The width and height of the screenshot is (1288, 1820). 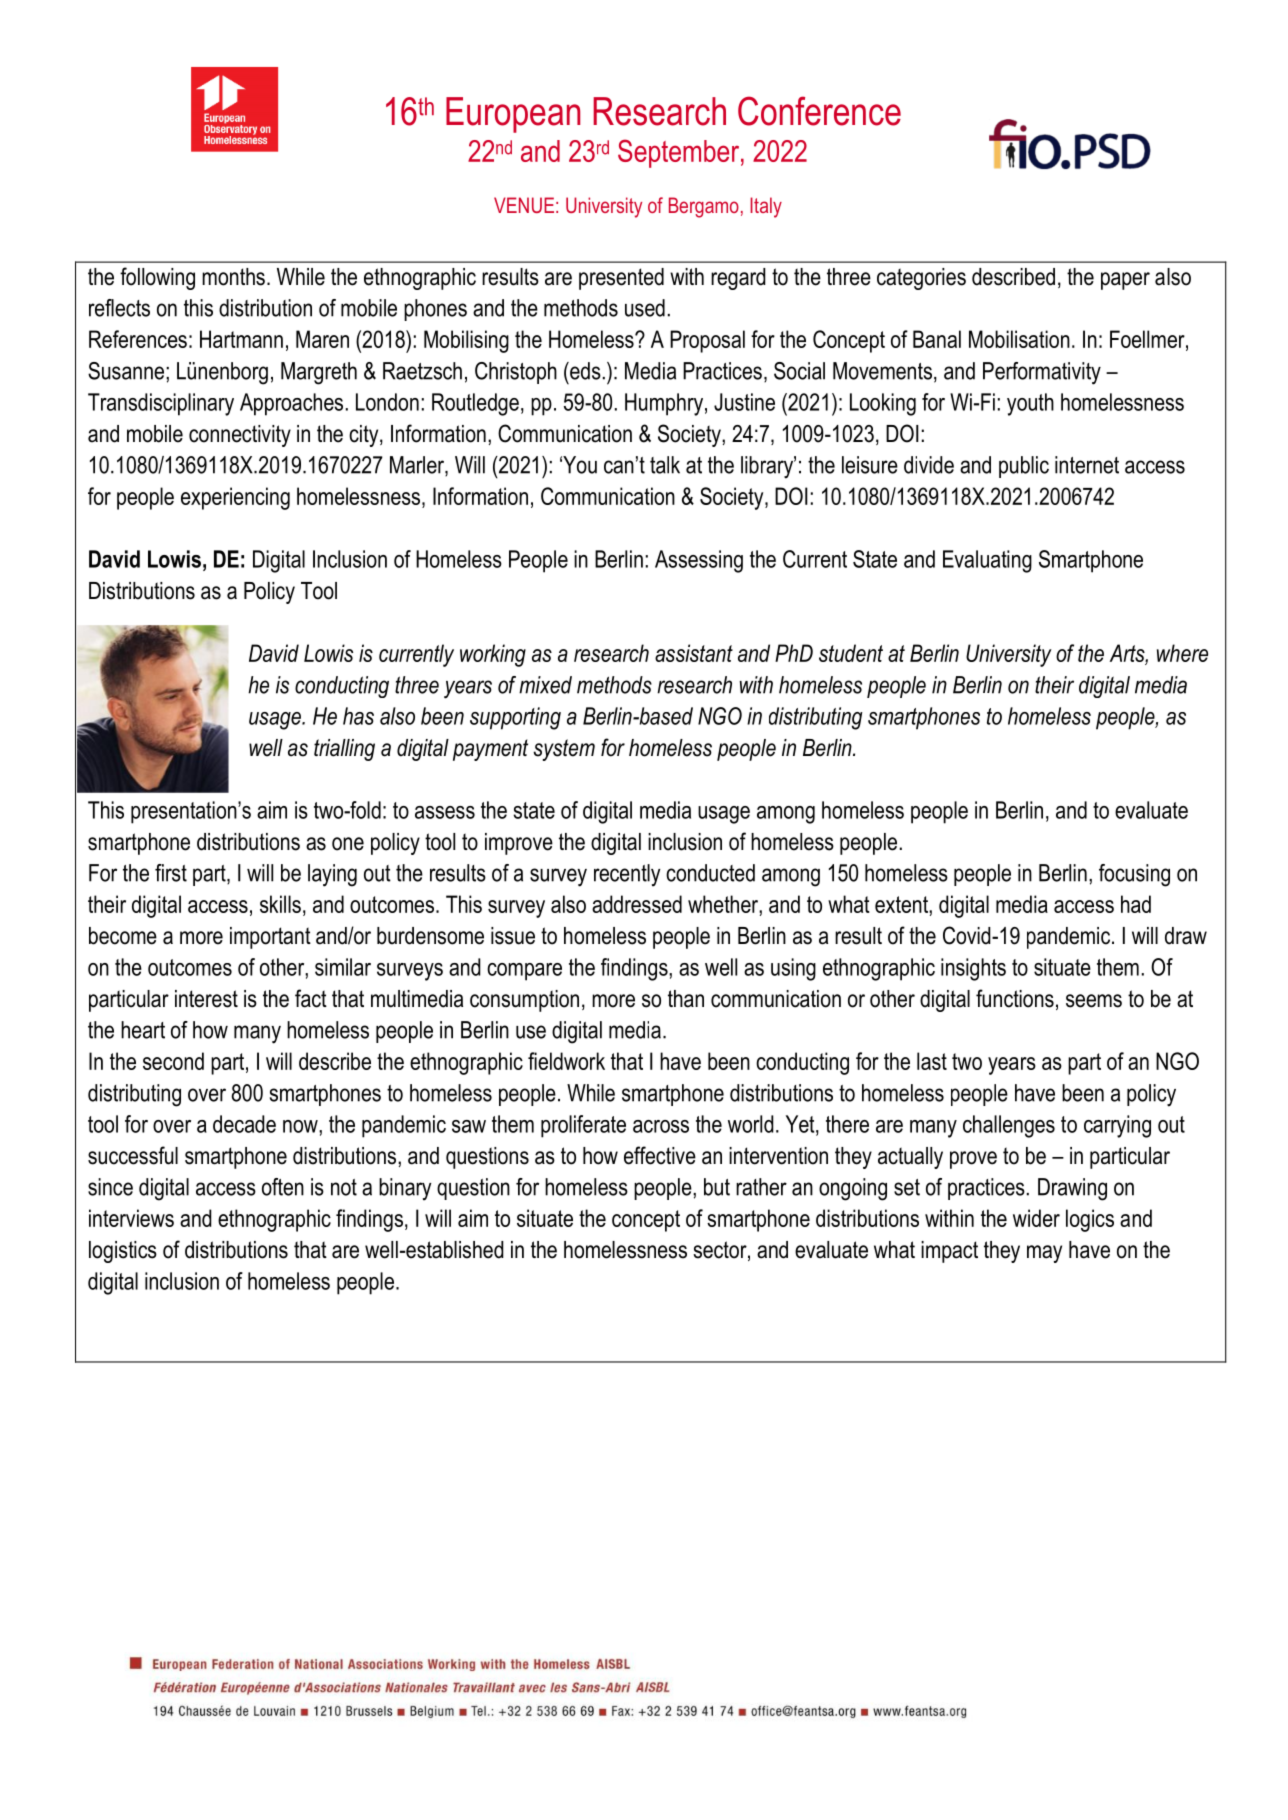 What do you see at coordinates (358, 716) in the screenshot?
I see `has` at bounding box center [358, 716].
